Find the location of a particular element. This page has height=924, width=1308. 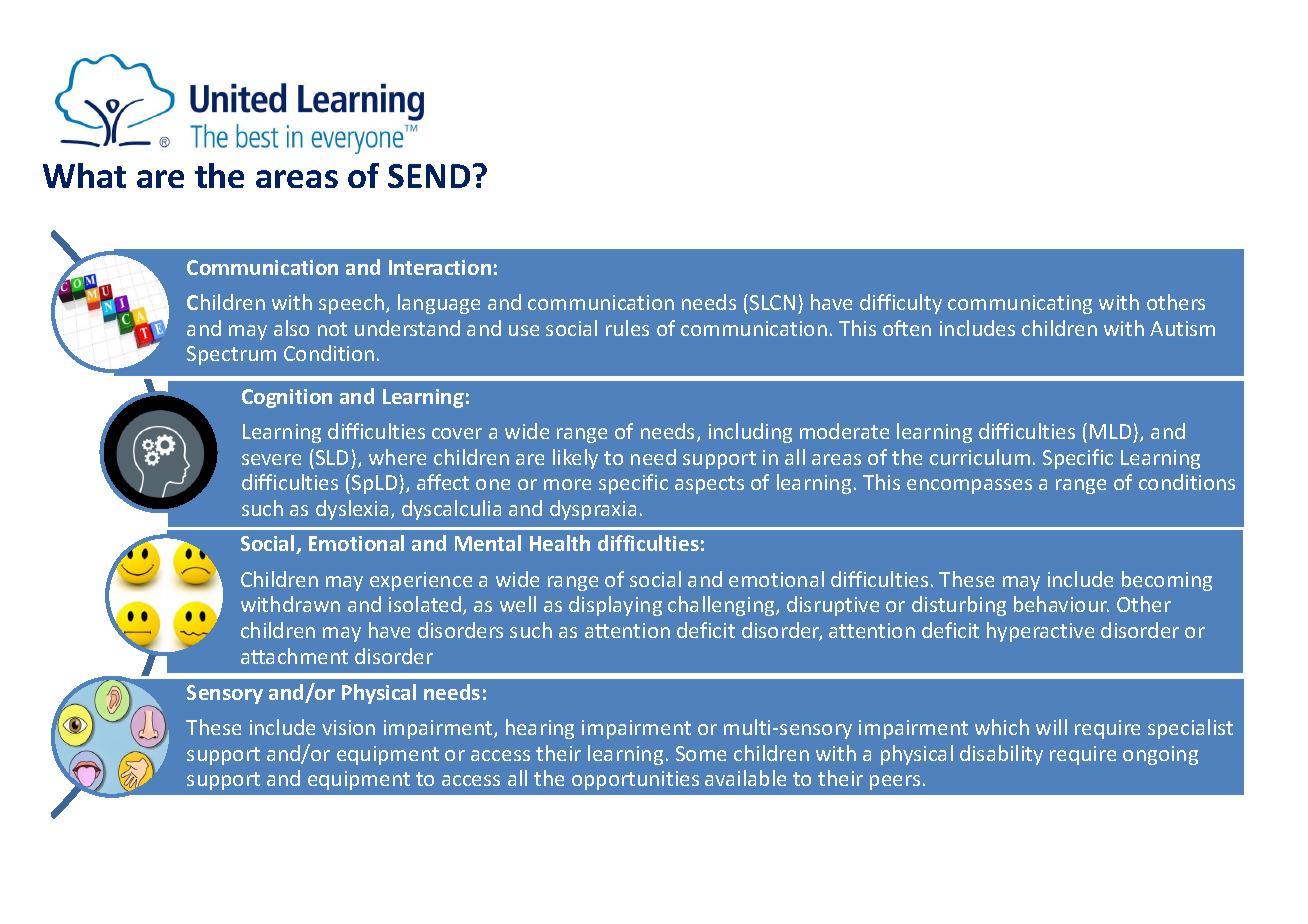

What is located at coordinates (84, 175).
